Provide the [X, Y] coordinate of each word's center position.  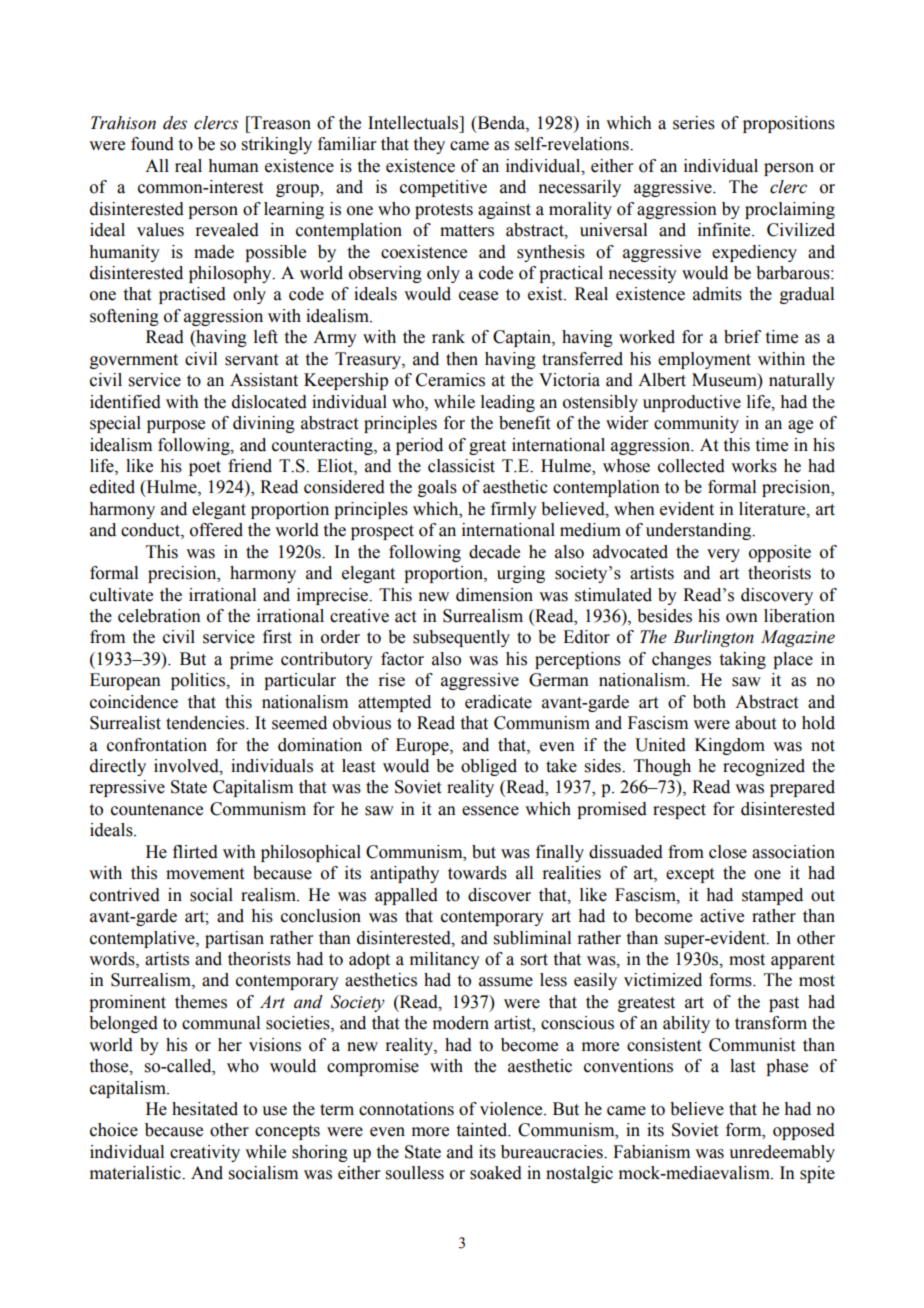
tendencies [206, 723]
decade [494, 552]
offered [216, 530]
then [462, 359]
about [755, 723]
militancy [445, 960]
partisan [234, 939]
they [429, 145]
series [694, 123]
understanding [700, 531]
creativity [205, 1153]
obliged [489, 767]
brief [742, 337]
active [722, 916]
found [152, 144]
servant [251, 360]
